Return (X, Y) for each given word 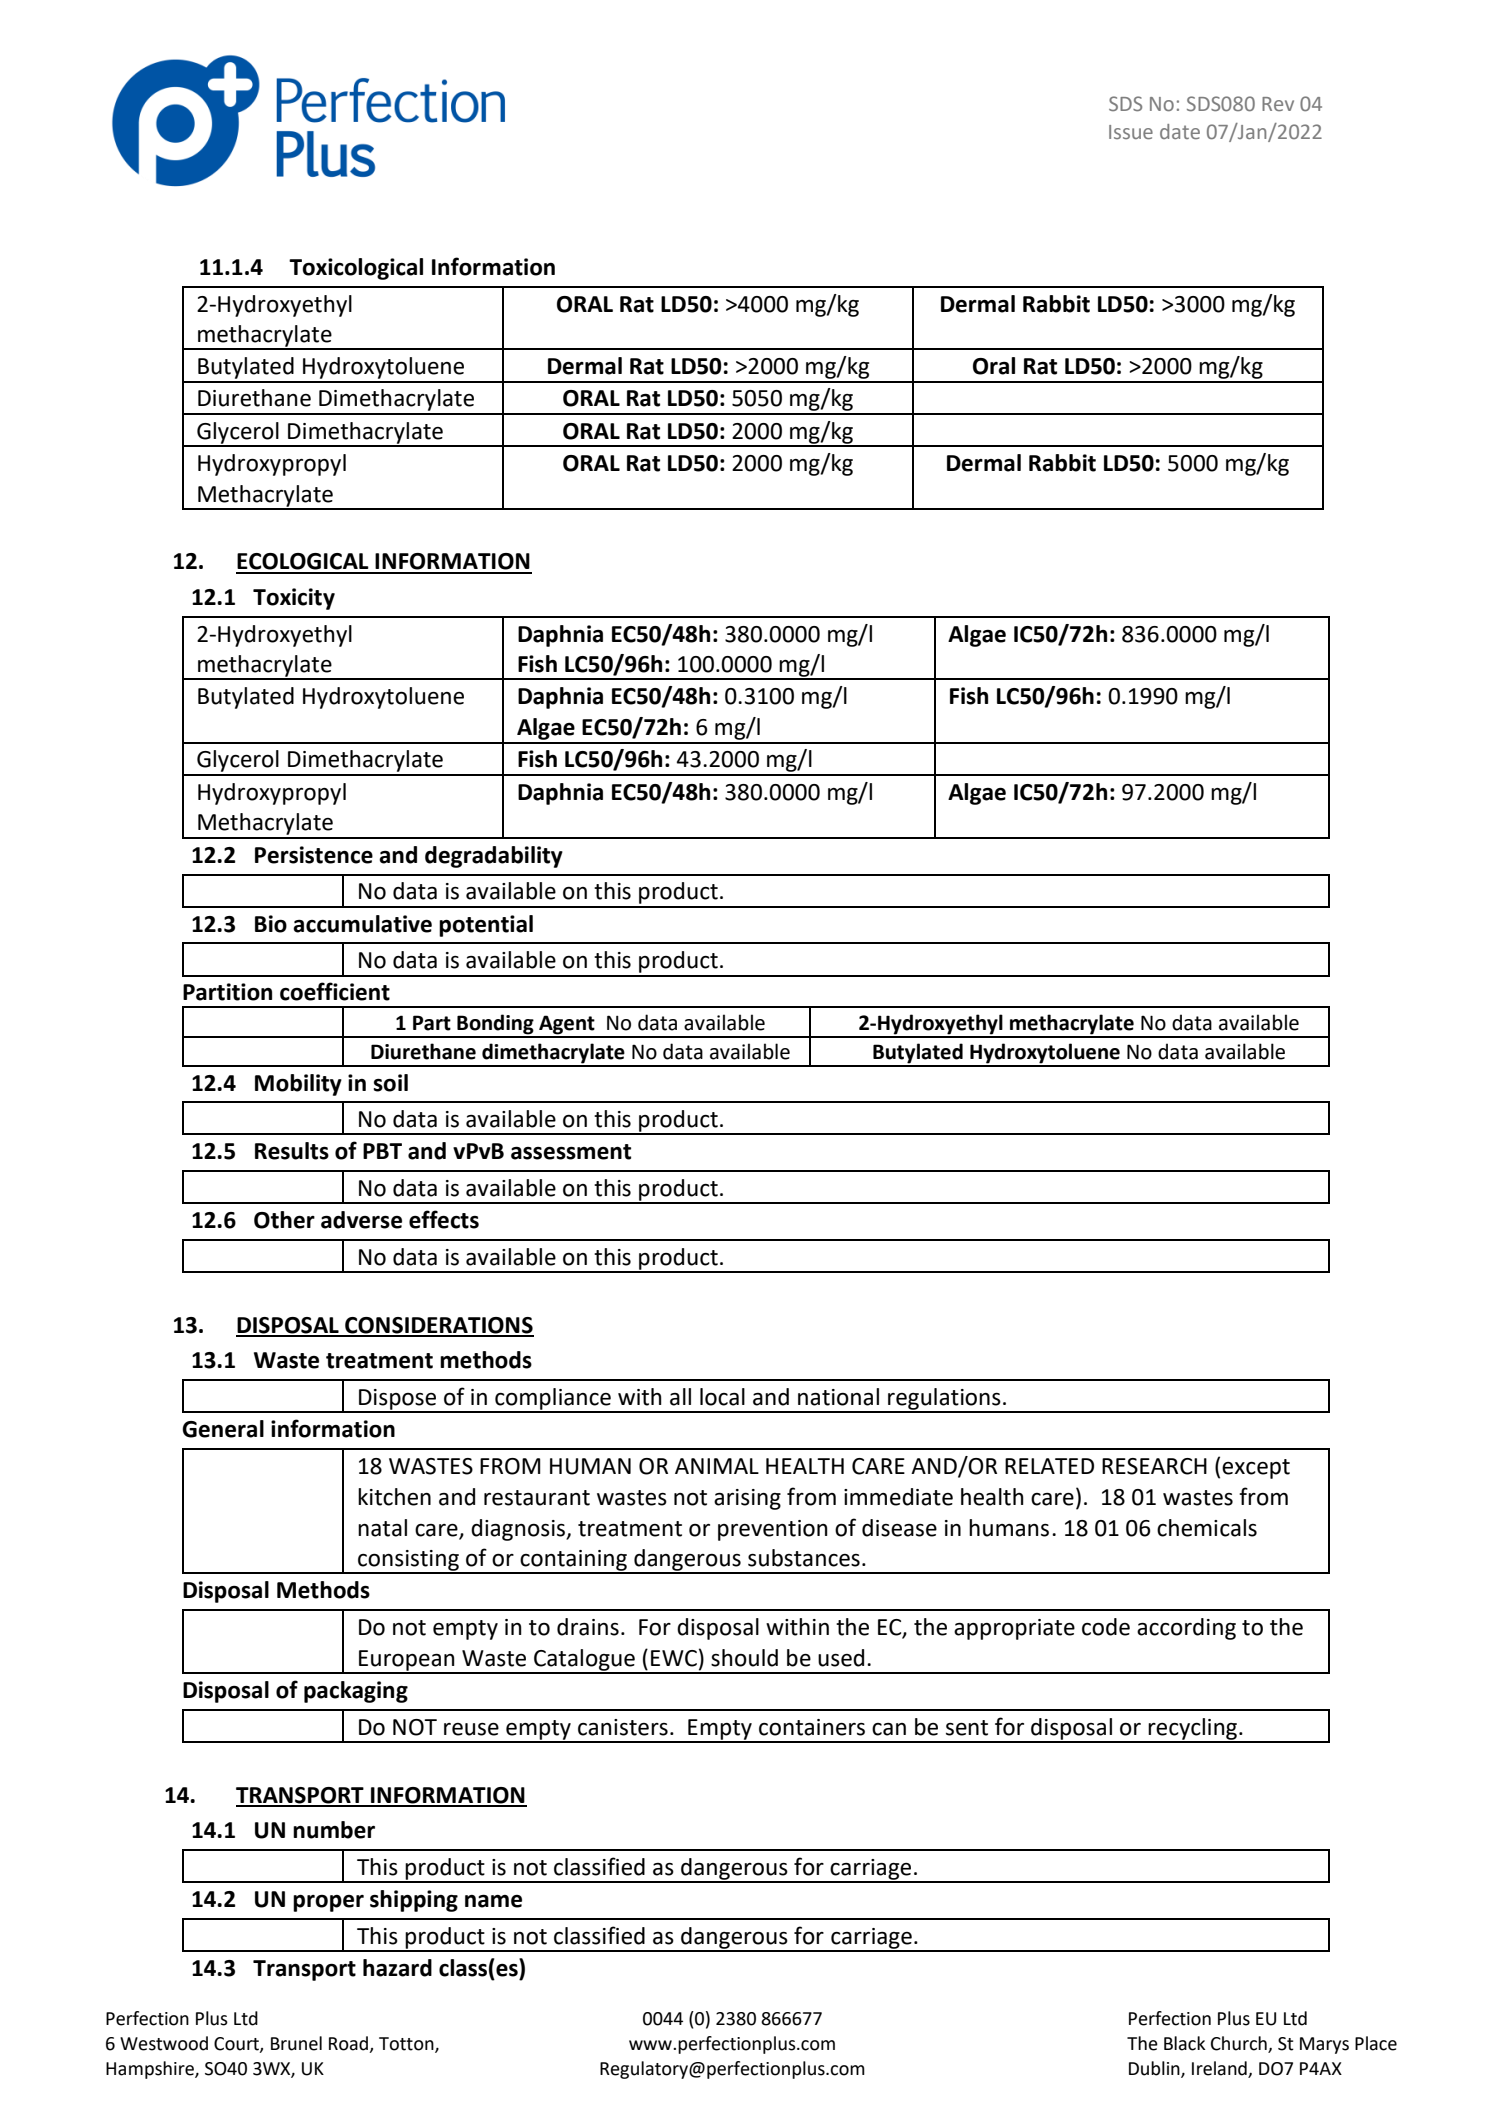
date (1180, 131)
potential (486, 926)
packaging (356, 1692)
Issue (1131, 132)
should (744, 1658)
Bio (271, 924)
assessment (571, 1152)
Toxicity (294, 599)
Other (284, 1220)
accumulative (362, 924)
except (1256, 1469)
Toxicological (356, 269)
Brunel (296, 2043)
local (722, 1397)
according (1186, 1629)
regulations (944, 1400)
